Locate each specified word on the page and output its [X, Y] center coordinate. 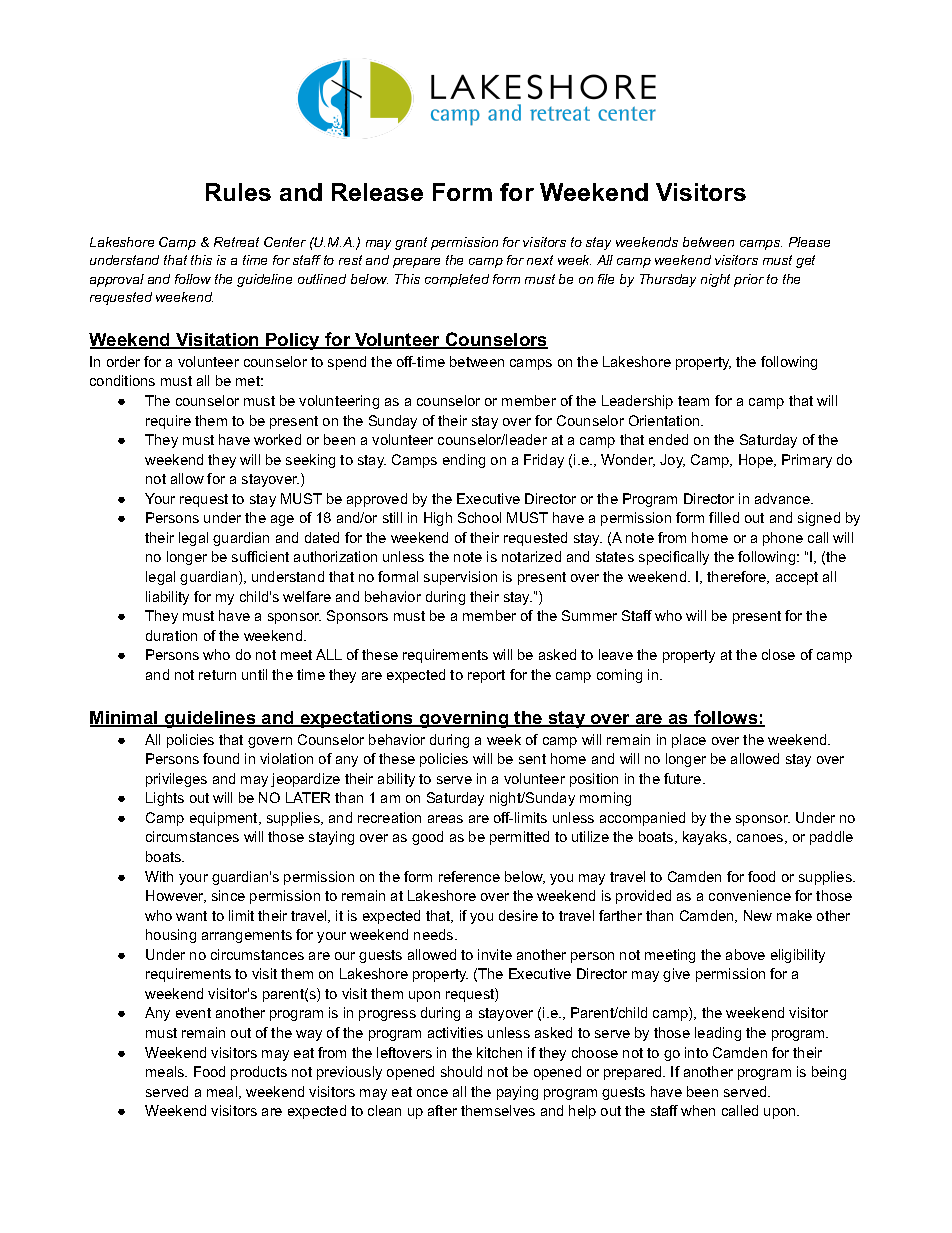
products [259, 1073]
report [486, 676]
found [221, 758]
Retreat [236, 242]
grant [411, 243]
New [758, 915]
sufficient [260, 556]
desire [518, 915]
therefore [738, 577]
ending [464, 461]
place [689, 741]
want [191, 916]
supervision [460, 578]
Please [809, 242]
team [693, 401]
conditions [122, 380]
